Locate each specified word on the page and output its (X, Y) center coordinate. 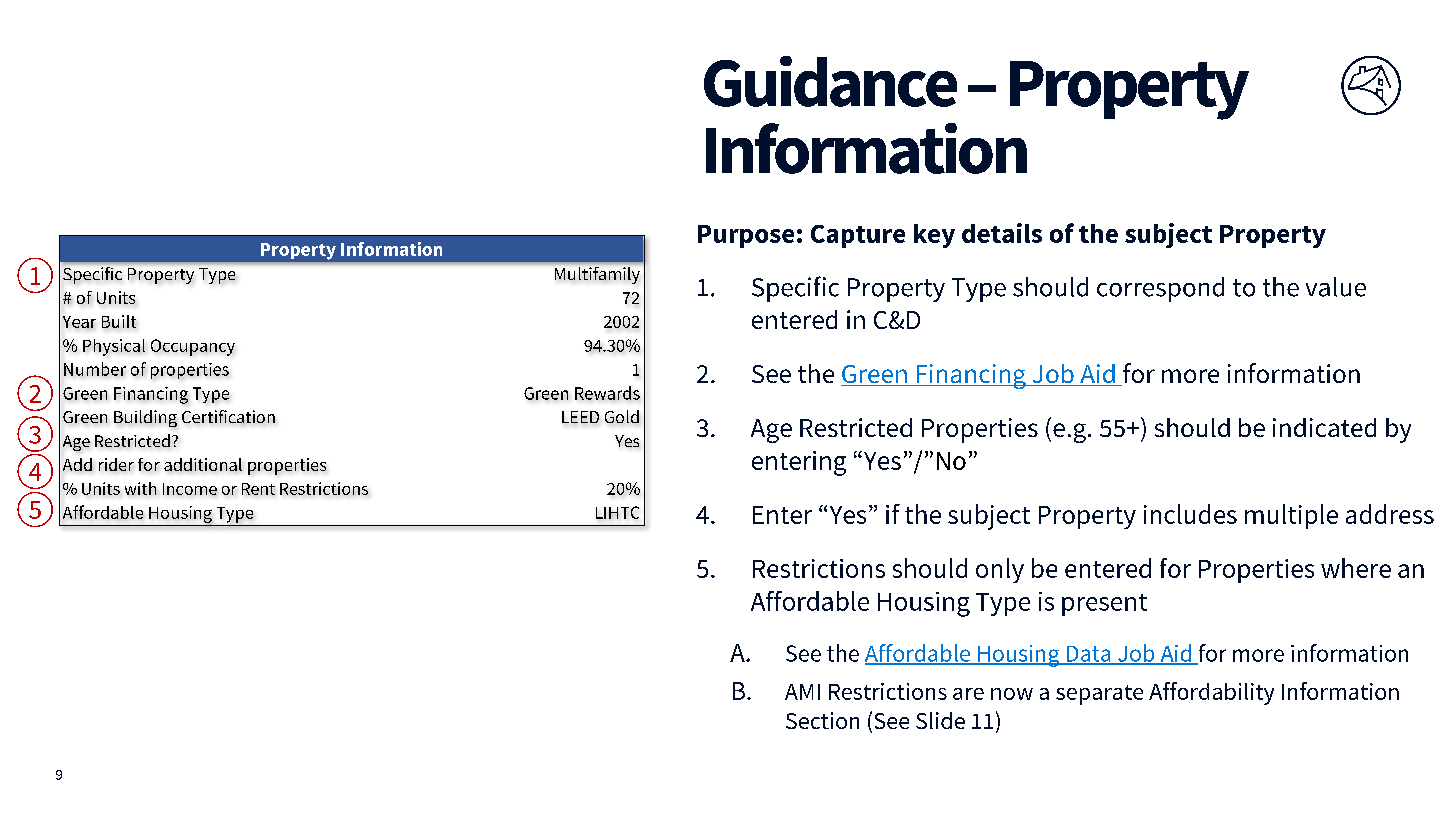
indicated (1324, 427)
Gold (622, 416)
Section (822, 720)
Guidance (830, 81)
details (1002, 233)
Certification (228, 416)
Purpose (746, 236)
